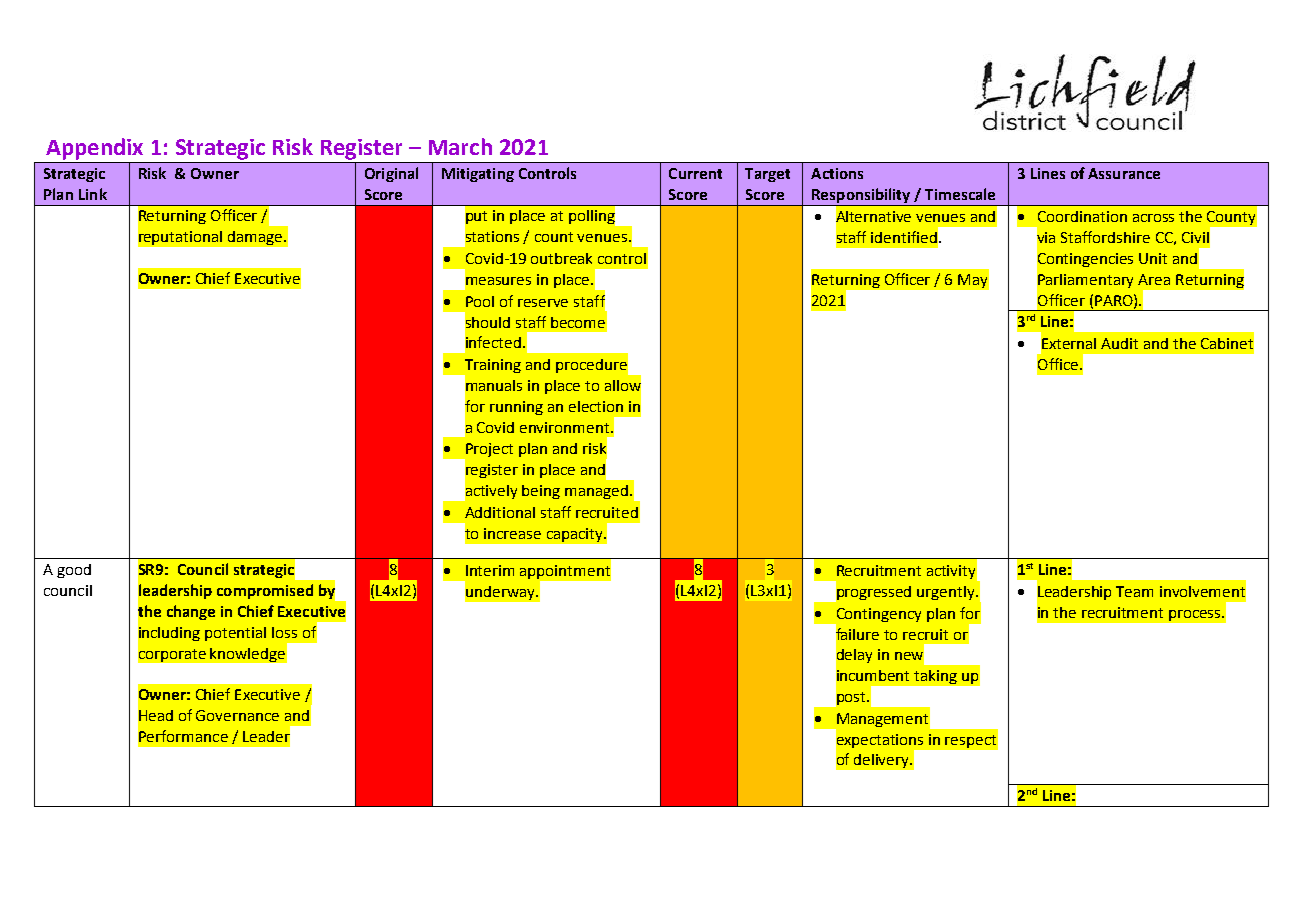  What do you see at coordinates (1124, 173) in the page?
I see `Assurance` at bounding box center [1124, 173].
